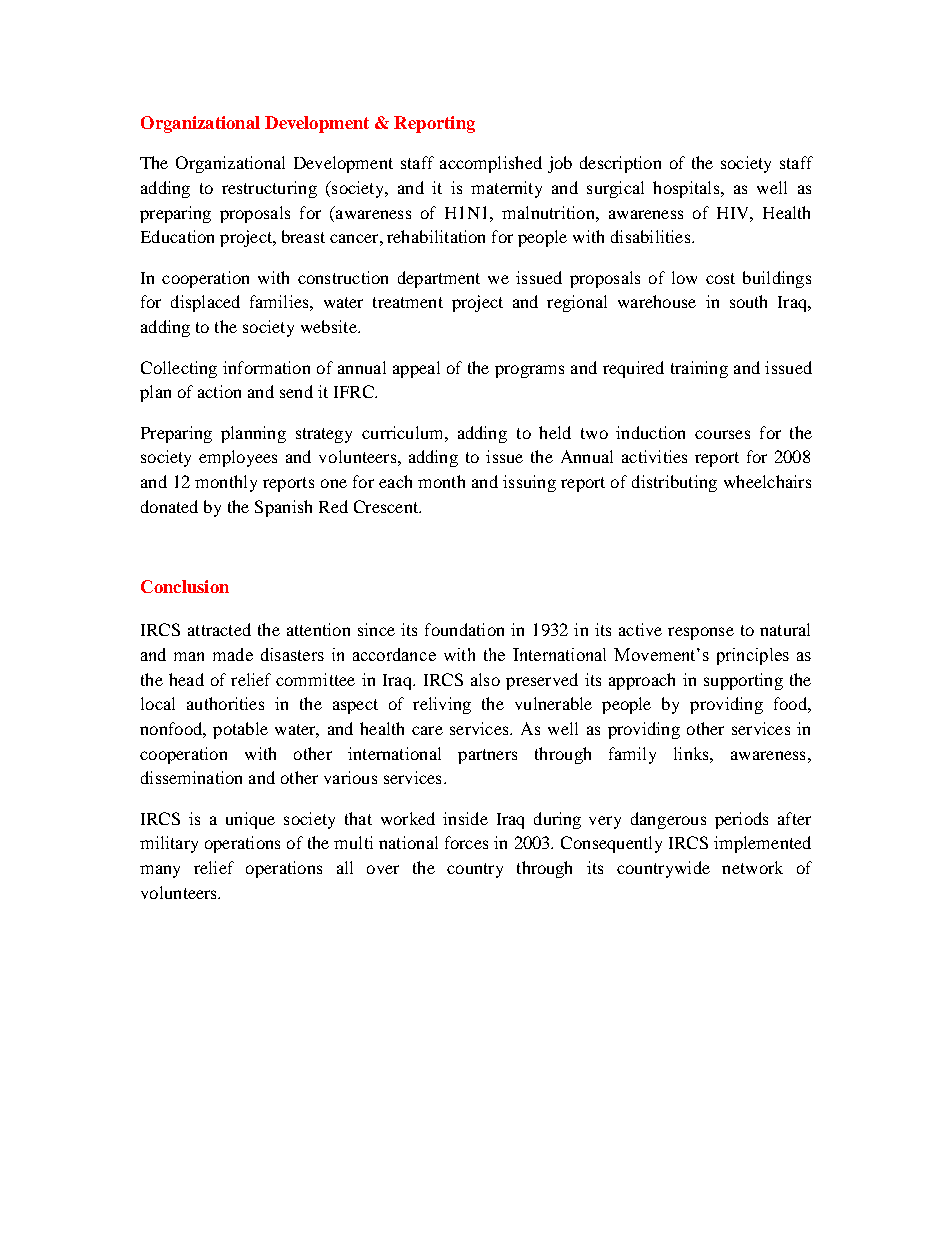 Image resolution: width=952 pixels, height=1233 pixels. What do you see at coordinates (269, 189) in the page?
I see `restructuring` at bounding box center [269, 189].
